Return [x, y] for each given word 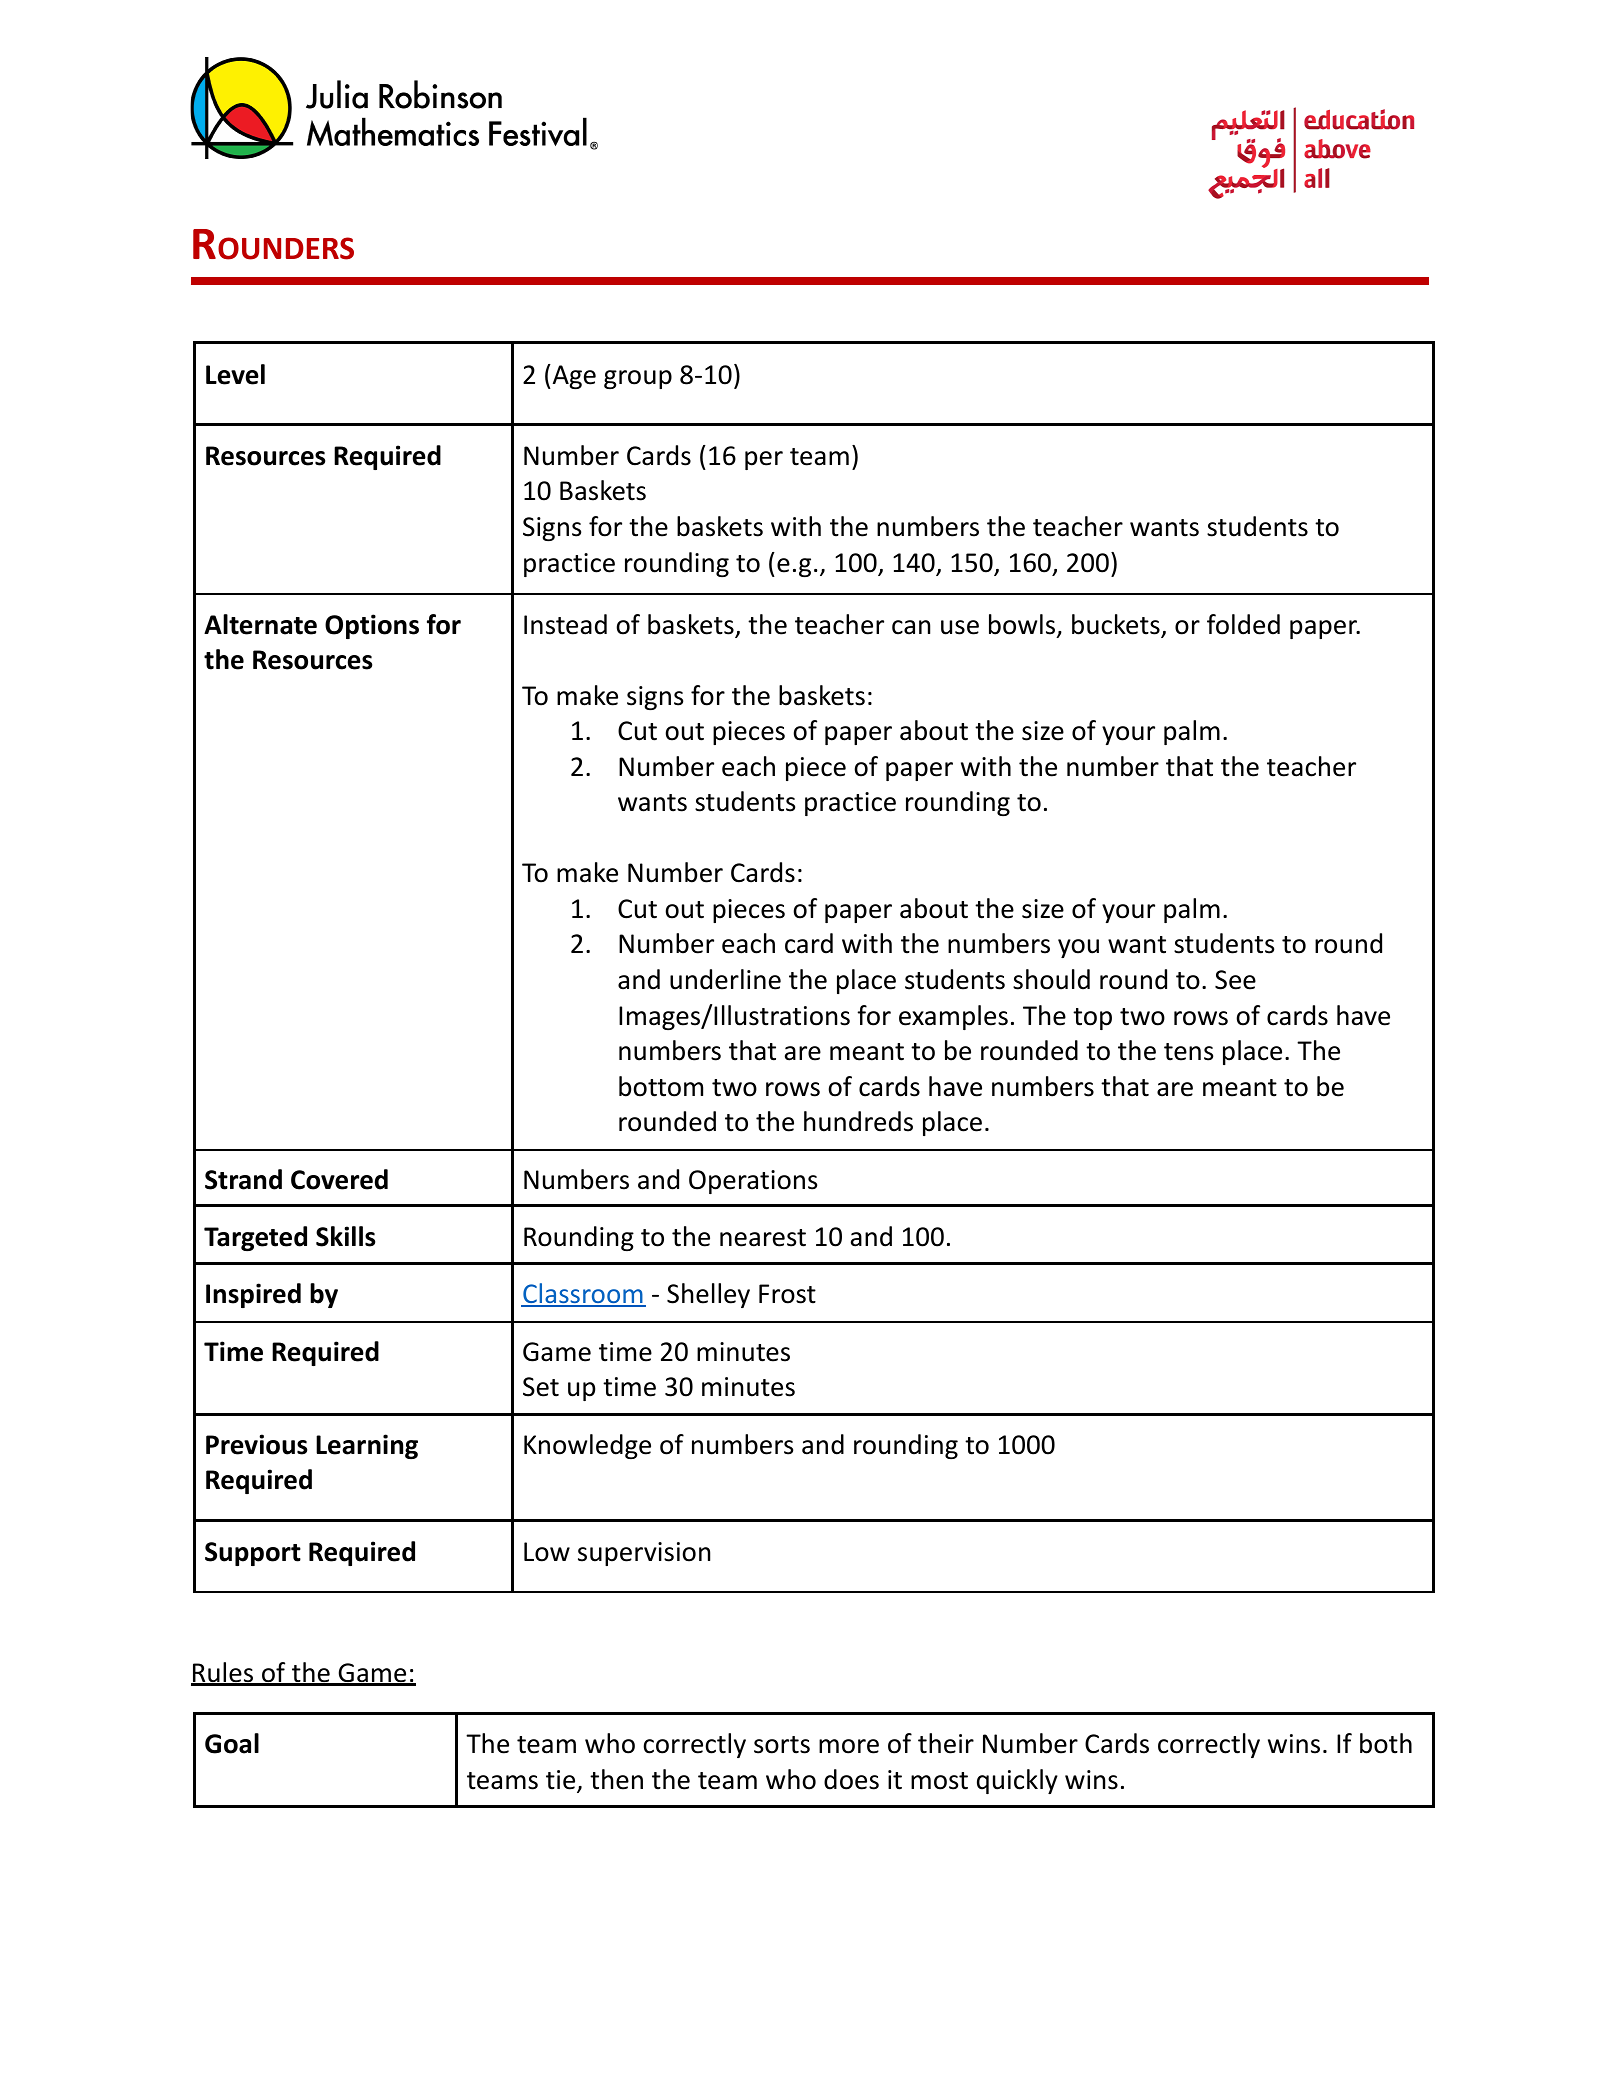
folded [1243, 624]
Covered [339, 1179]
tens [1188, 1052]
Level [235, 374]
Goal [232, 1743]
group [638, 379]
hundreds [858, 1121]
